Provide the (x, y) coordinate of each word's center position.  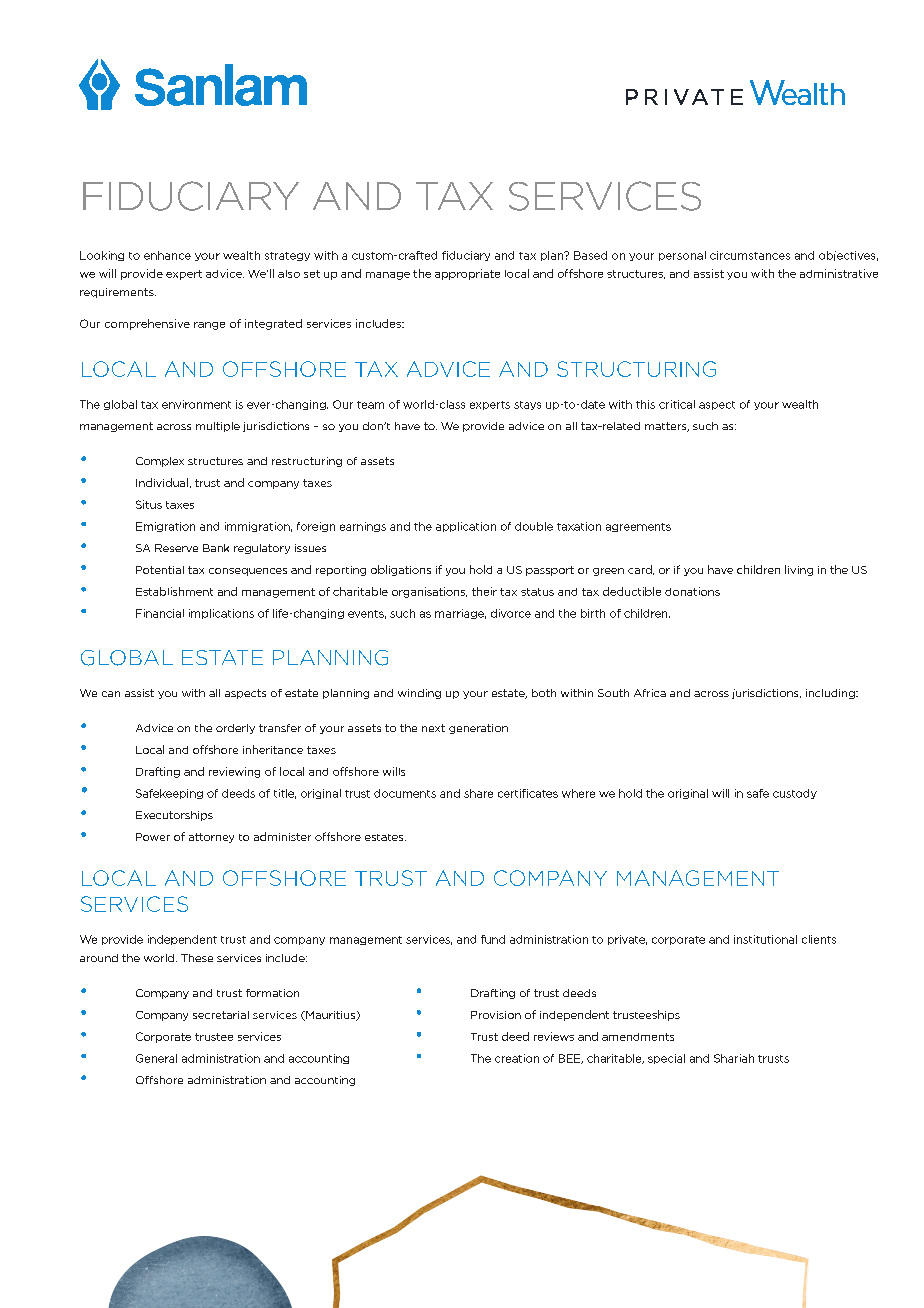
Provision (496, 1015)
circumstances (750, 255)
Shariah (734, 1058)
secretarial (221, 1015)
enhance (167, 255)
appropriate (467, 274)
